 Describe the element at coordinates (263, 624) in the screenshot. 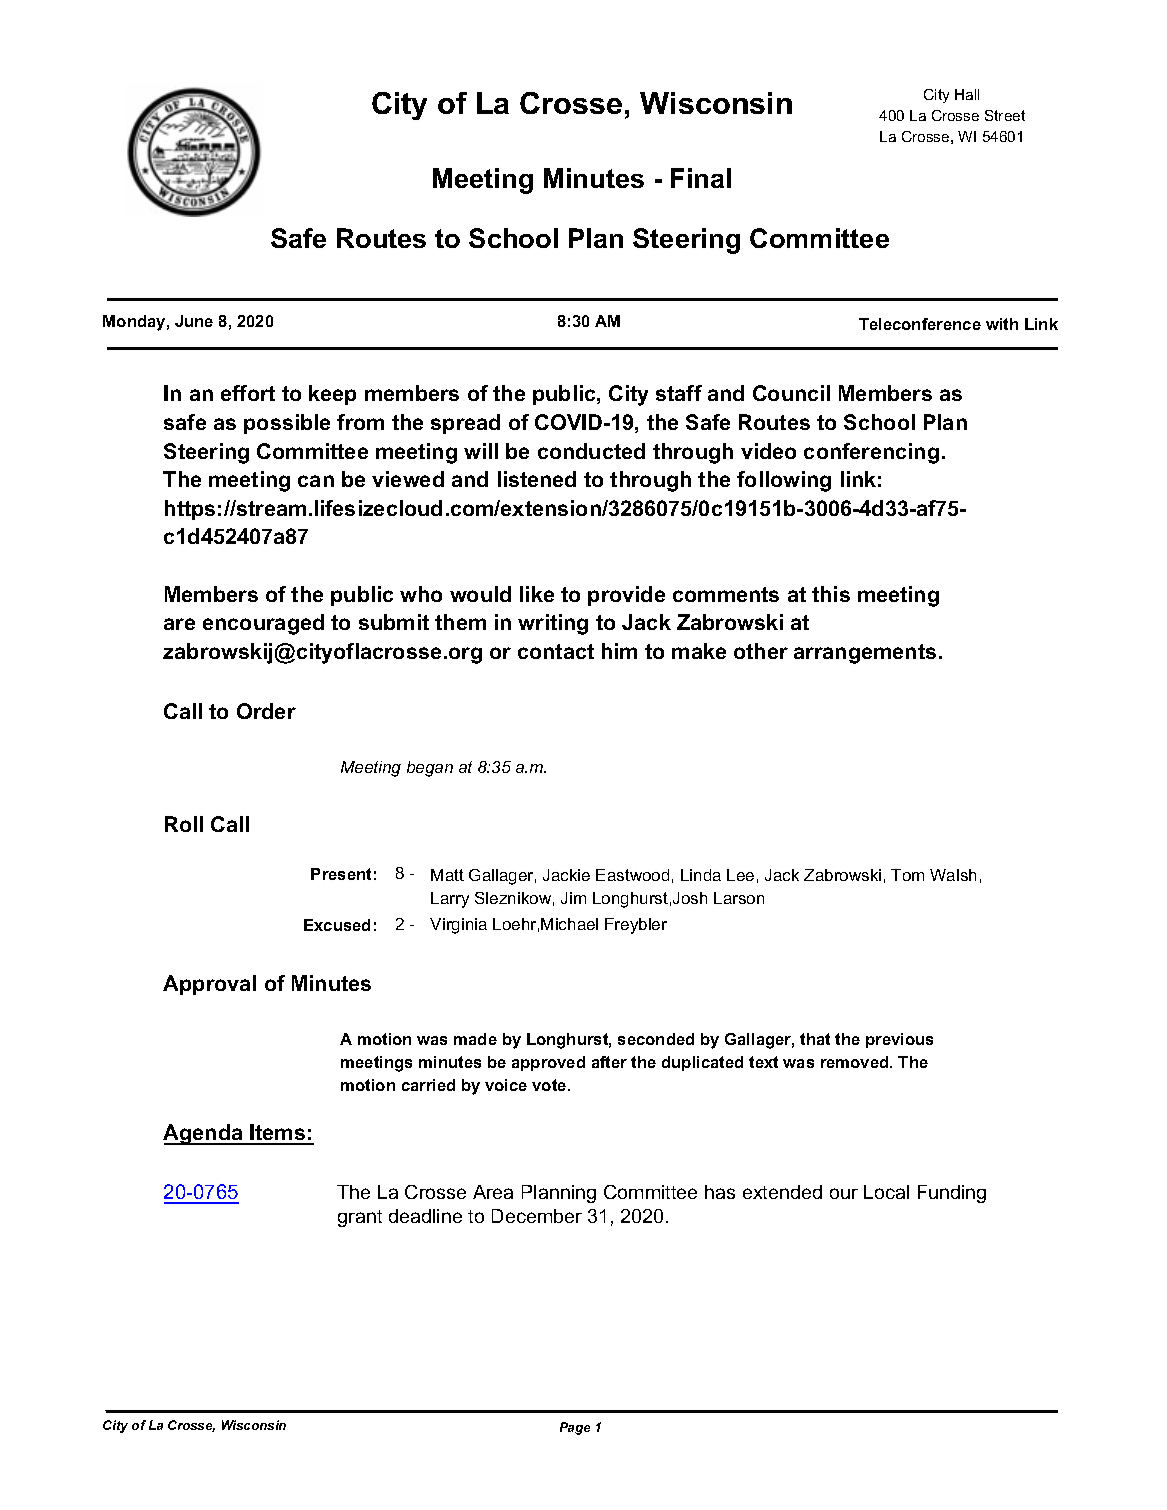

I see `encouraged` at that location.
